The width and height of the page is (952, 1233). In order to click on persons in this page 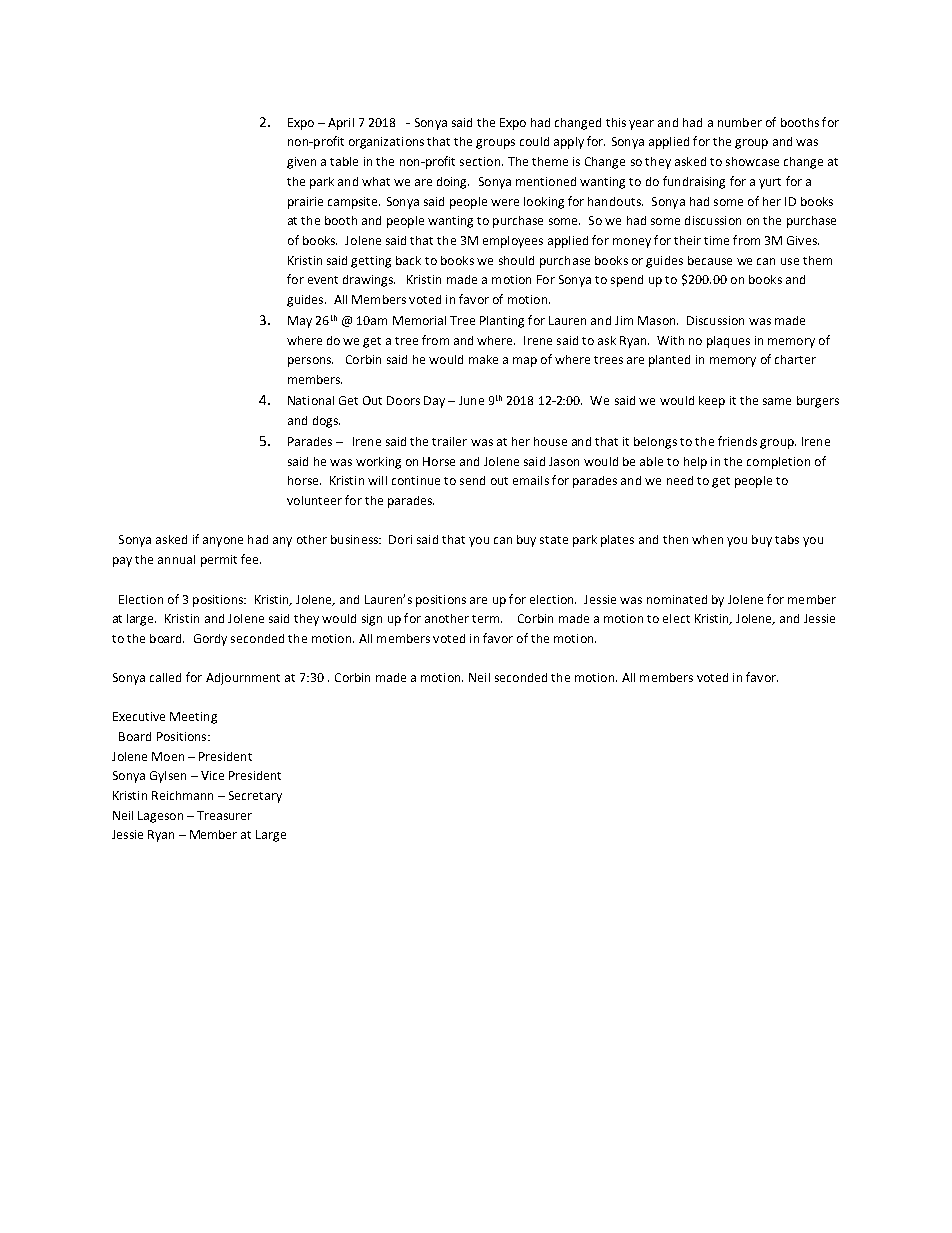, I will do `click(310, 362)`.
